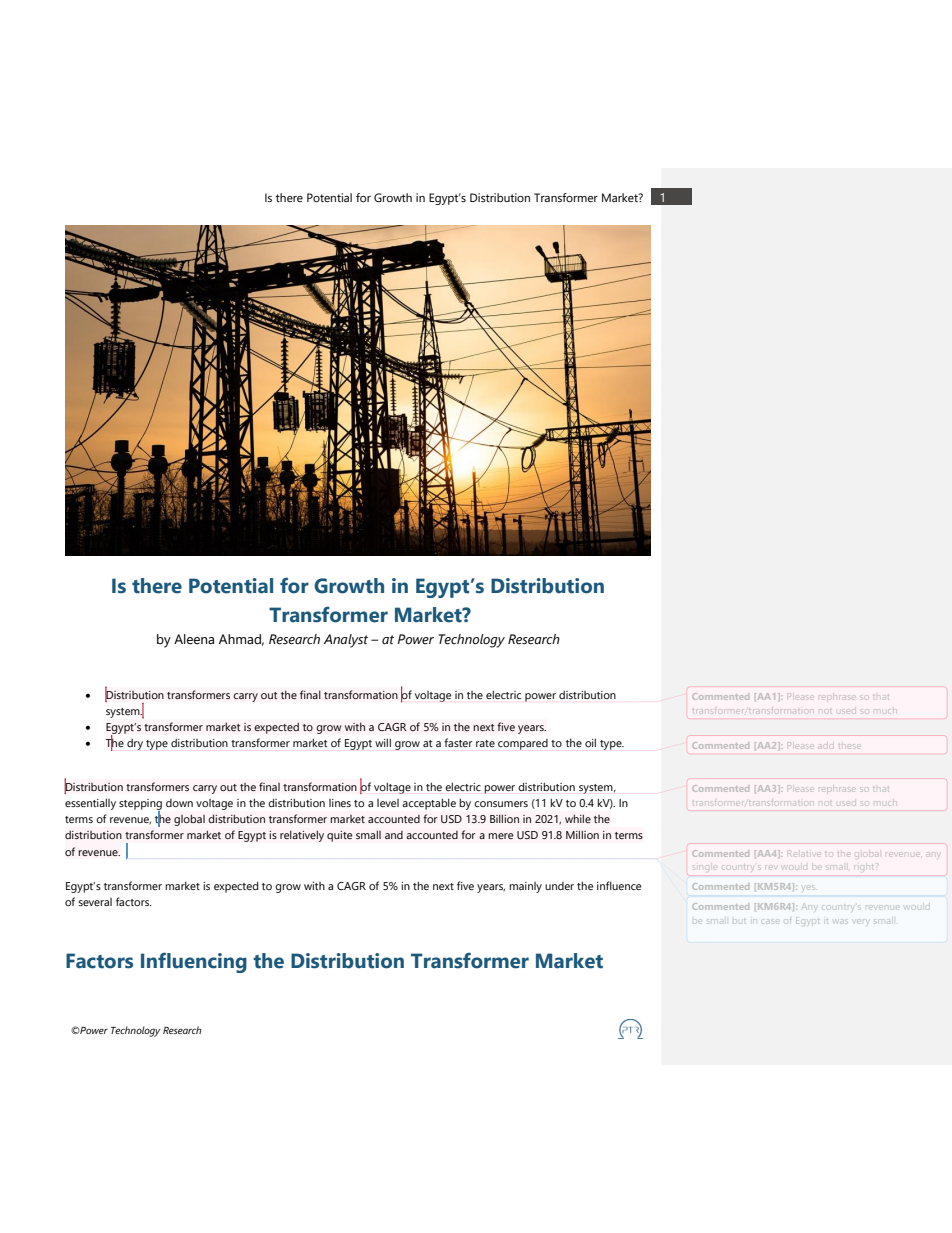 This image has height=1233, width=952. Describe the element at coordinates (501, 804) in the image. I see `consumers` at that location.
